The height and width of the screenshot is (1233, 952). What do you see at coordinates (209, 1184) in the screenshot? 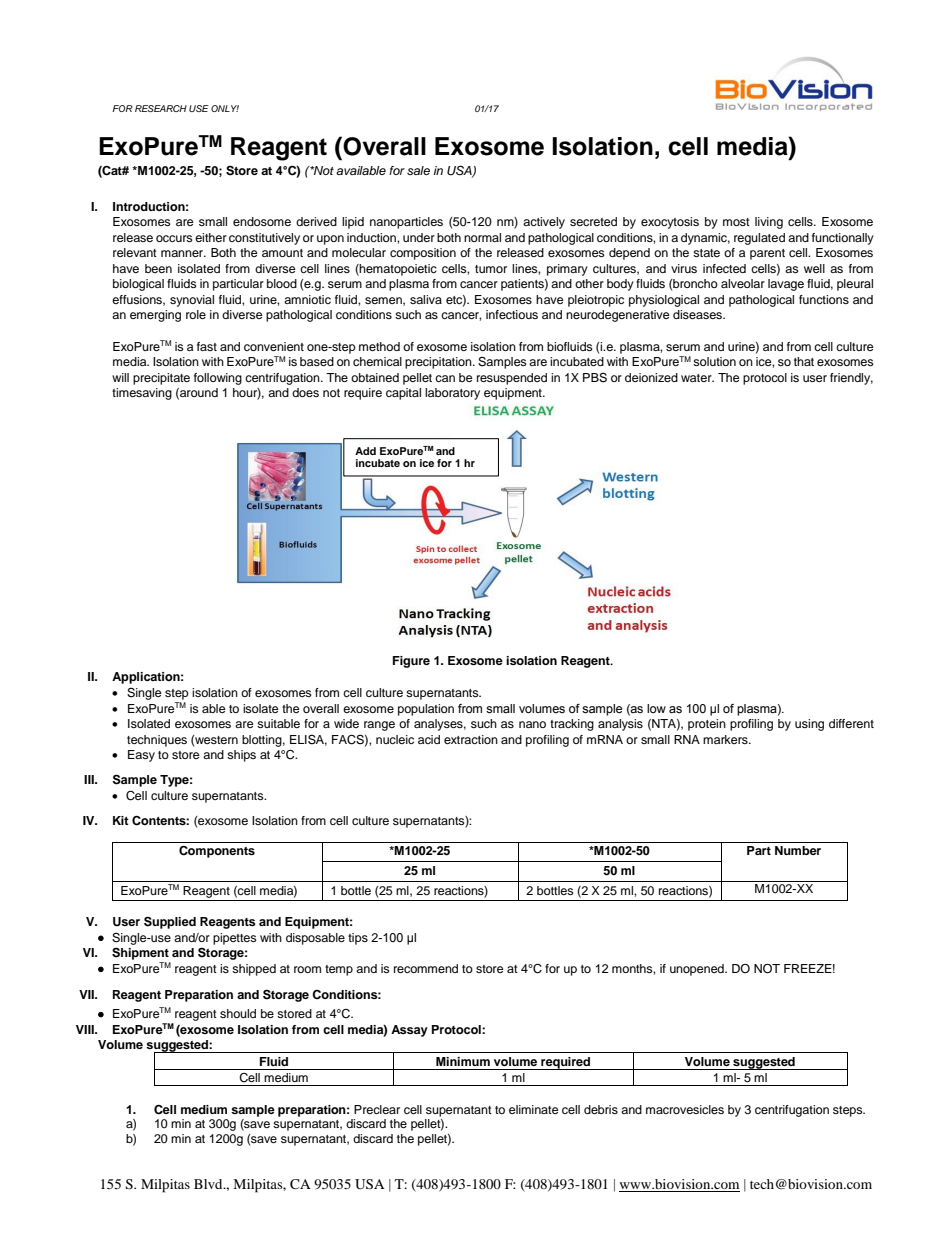
I see `Blvd` at bounding box center [209, 1184].
